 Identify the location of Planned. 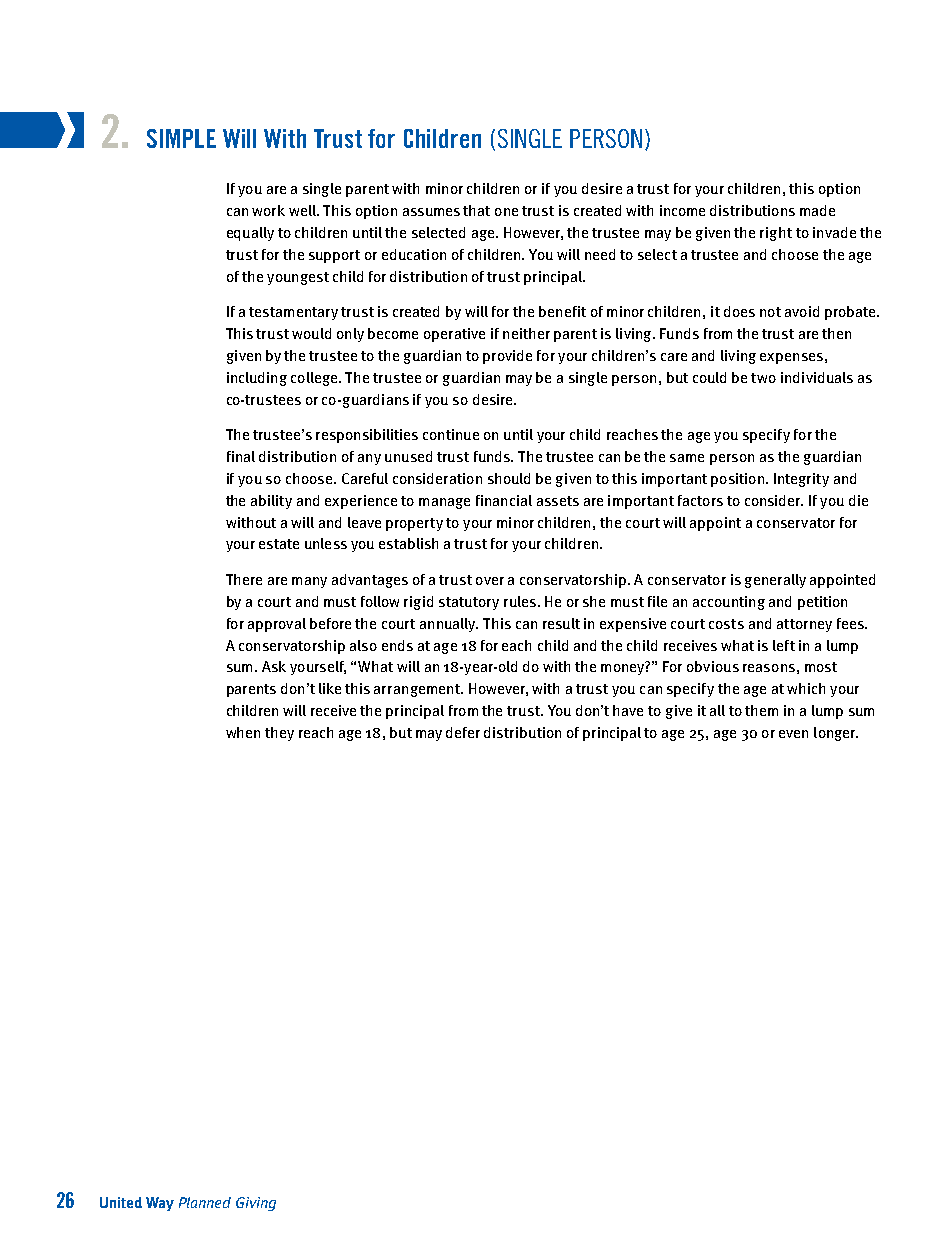
(205, 1202).
